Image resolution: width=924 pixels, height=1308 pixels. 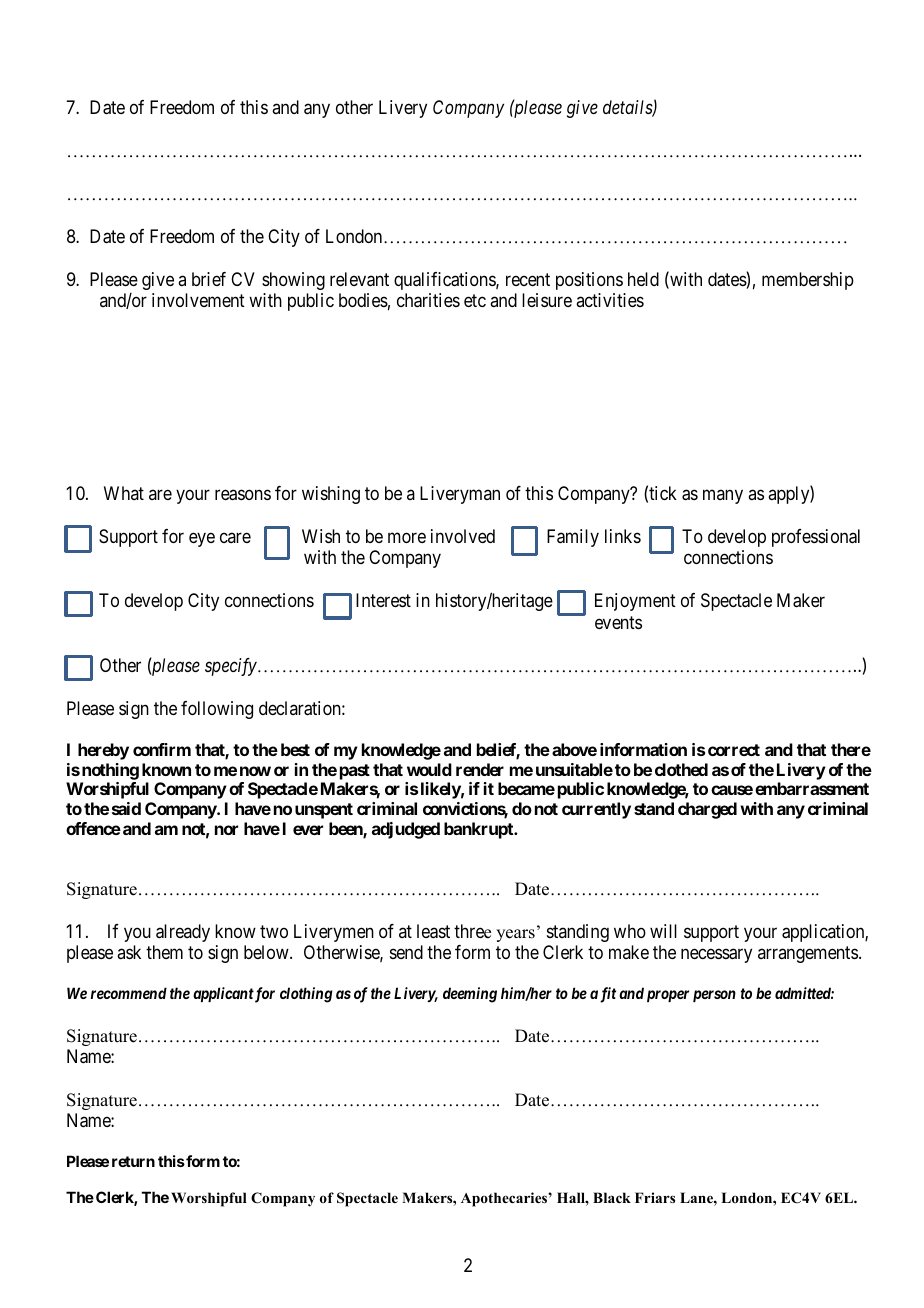 What do you see at coordinates (472, 931) in the page?
I see `three` at bounding box center [472, 931].
